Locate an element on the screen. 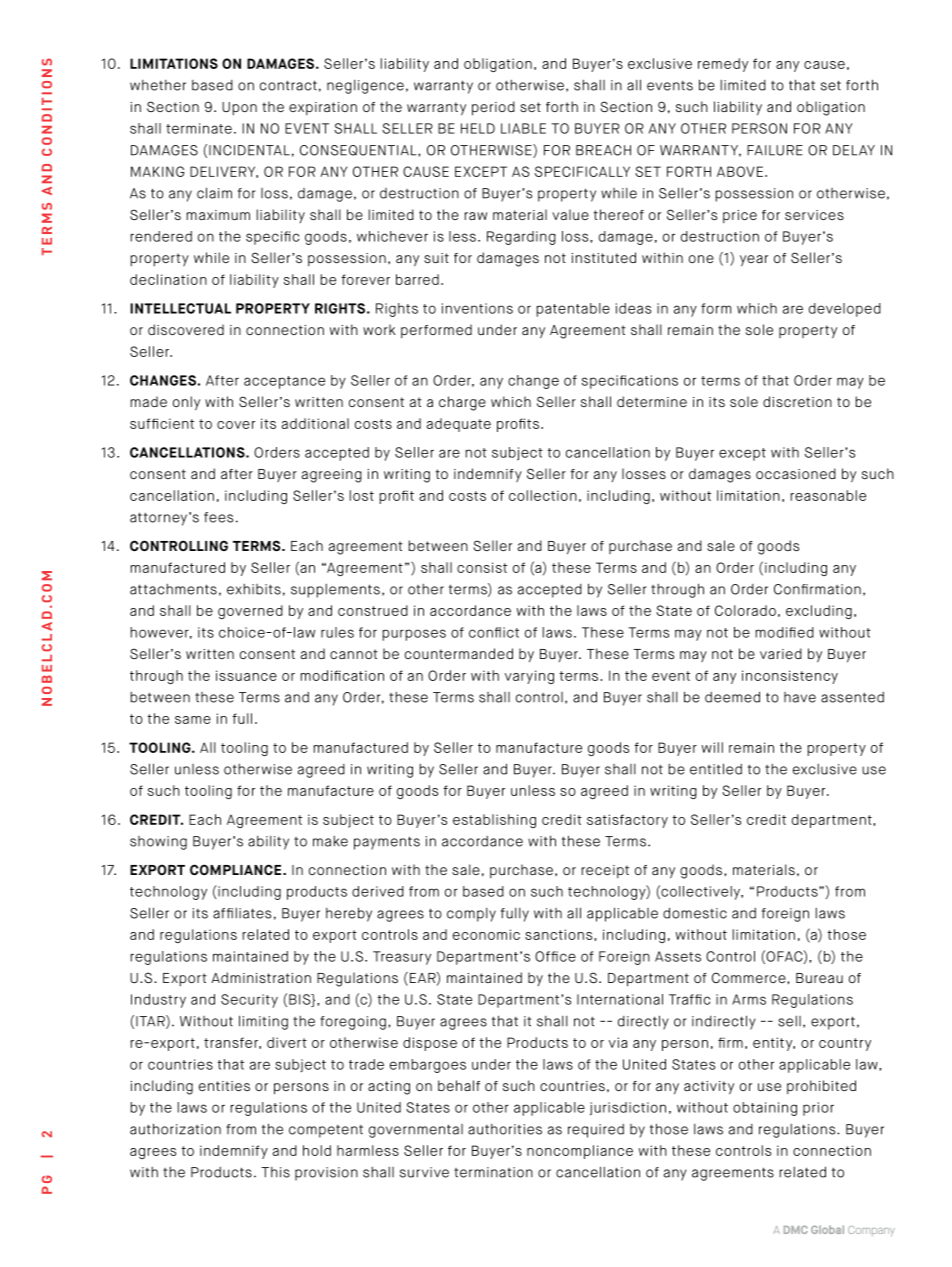 The width and height of the screenshot is (952, 1267). Upon is located at coordinates (239, 108).
